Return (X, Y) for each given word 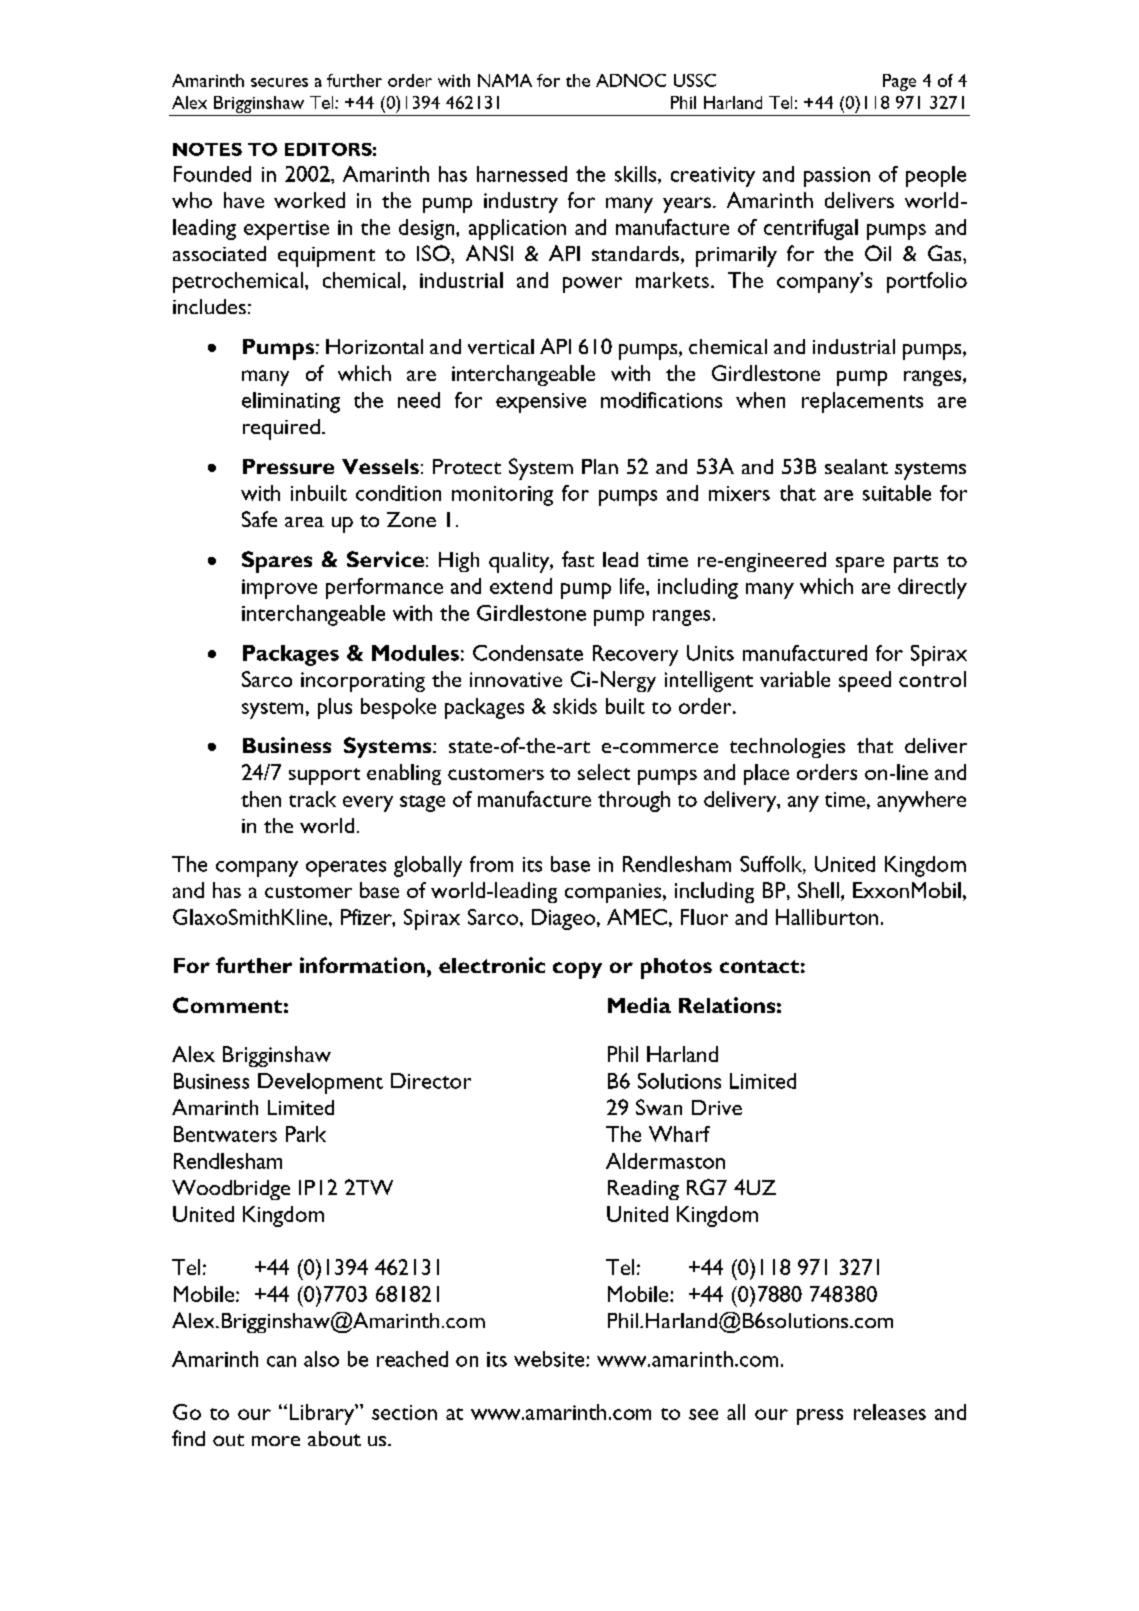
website (550, 1359)
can (281, 1361)
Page (899, 82)
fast (578, 559)
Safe (259, 519)
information (362, 965)
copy (577, 970)
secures (279, 82)
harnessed (522, 174)
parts (916, 564)
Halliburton (827, 917)
